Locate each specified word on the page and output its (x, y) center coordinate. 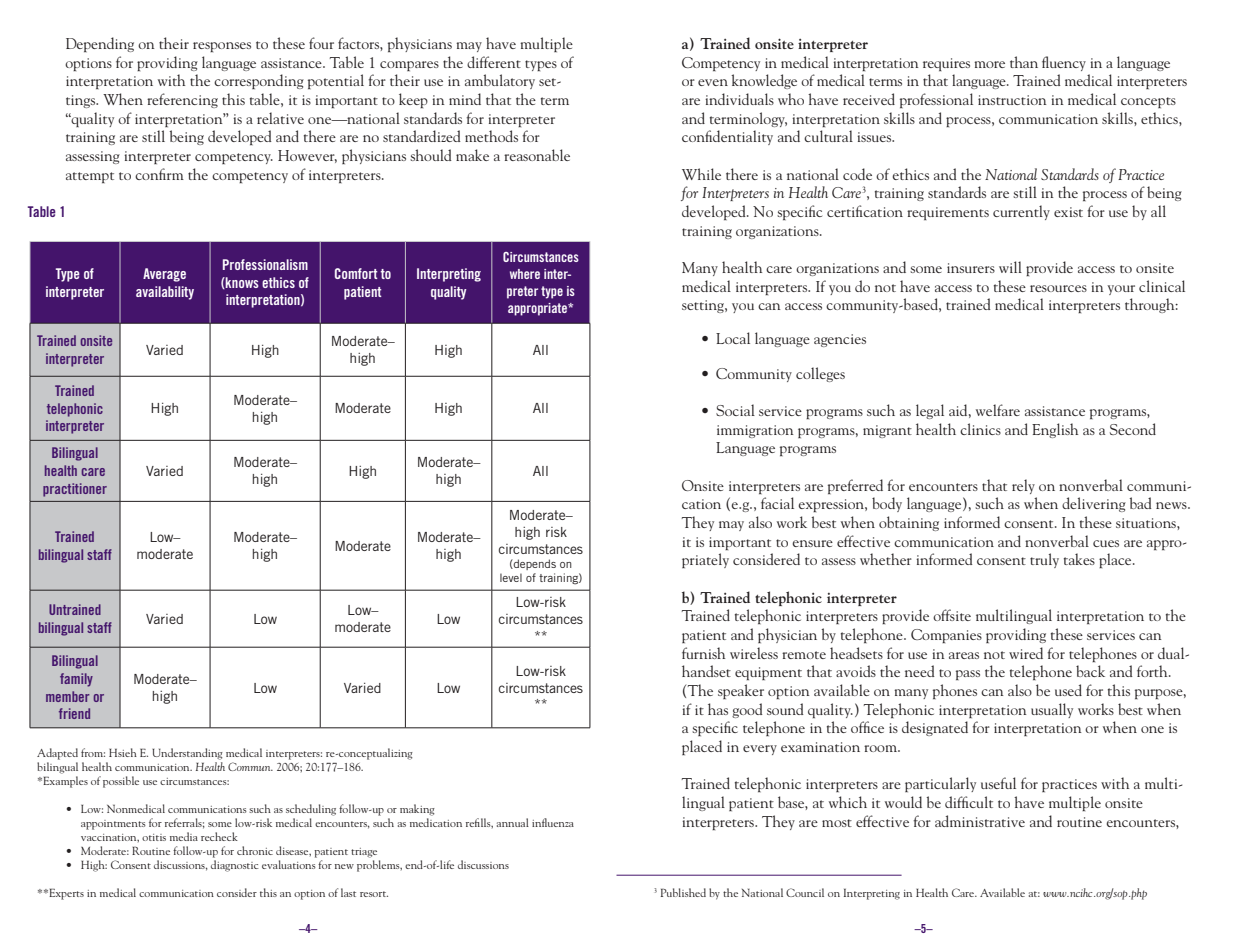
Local (733, 338)
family (76, 680)
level (511, 577)
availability (165, 293)
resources (1058, 288)
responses (222, 47)
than (1024, 62)
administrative (980, 821)
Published (683, 892)
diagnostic (235, 866)
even (713, 82)
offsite (952, 615)
